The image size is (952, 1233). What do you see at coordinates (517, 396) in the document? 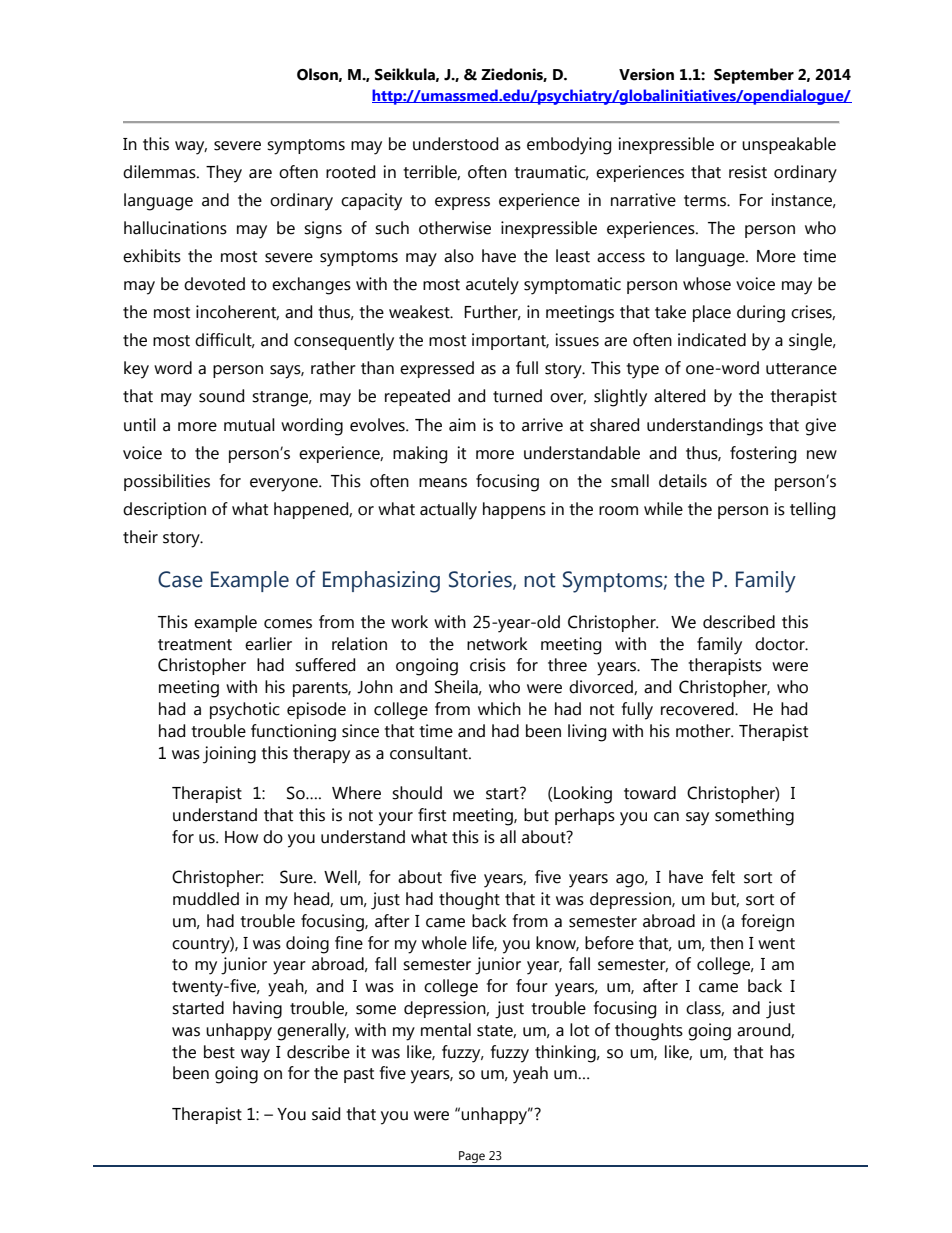
I see `turned` at bounding box center [517, 396].
